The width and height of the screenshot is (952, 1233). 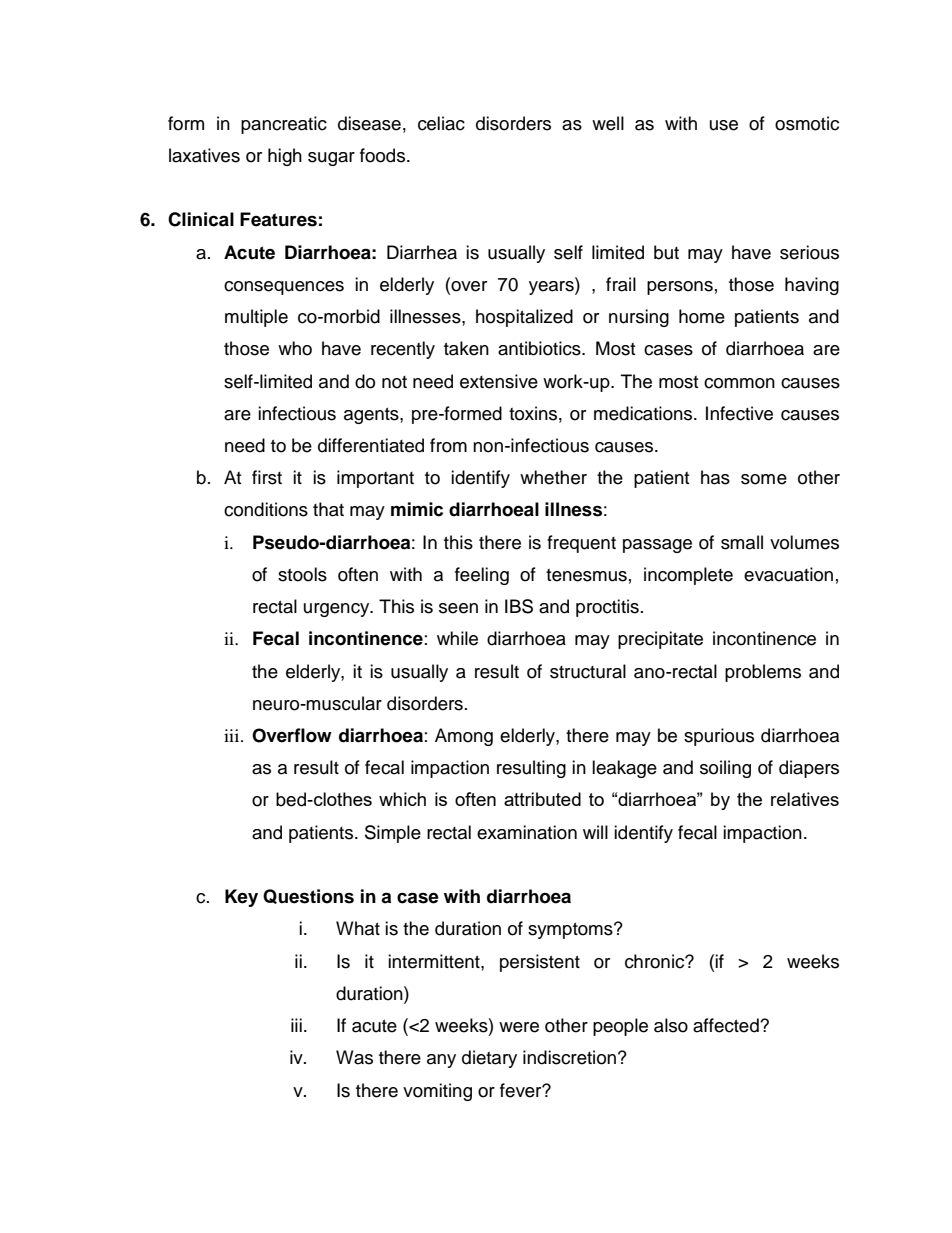 What do you see at coordinates (441, 123) in the screenshot?
I see `celiac` at bounding box center [441, 123].
